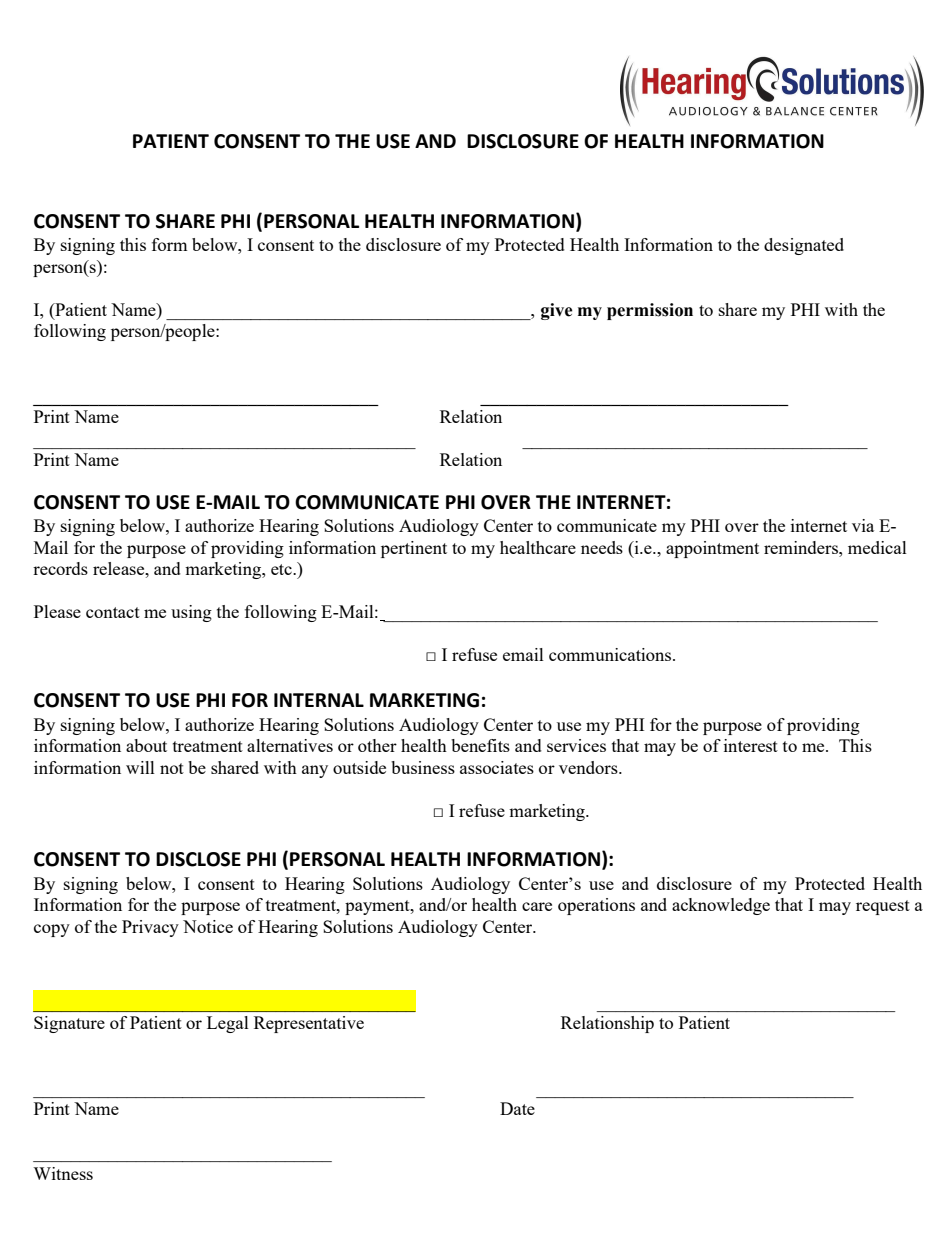 This screenshot has height=1233, width=952. What do you see at coordinates (863, 525) in the screenshot?
I see `via` at bounding box center [863, 525].
